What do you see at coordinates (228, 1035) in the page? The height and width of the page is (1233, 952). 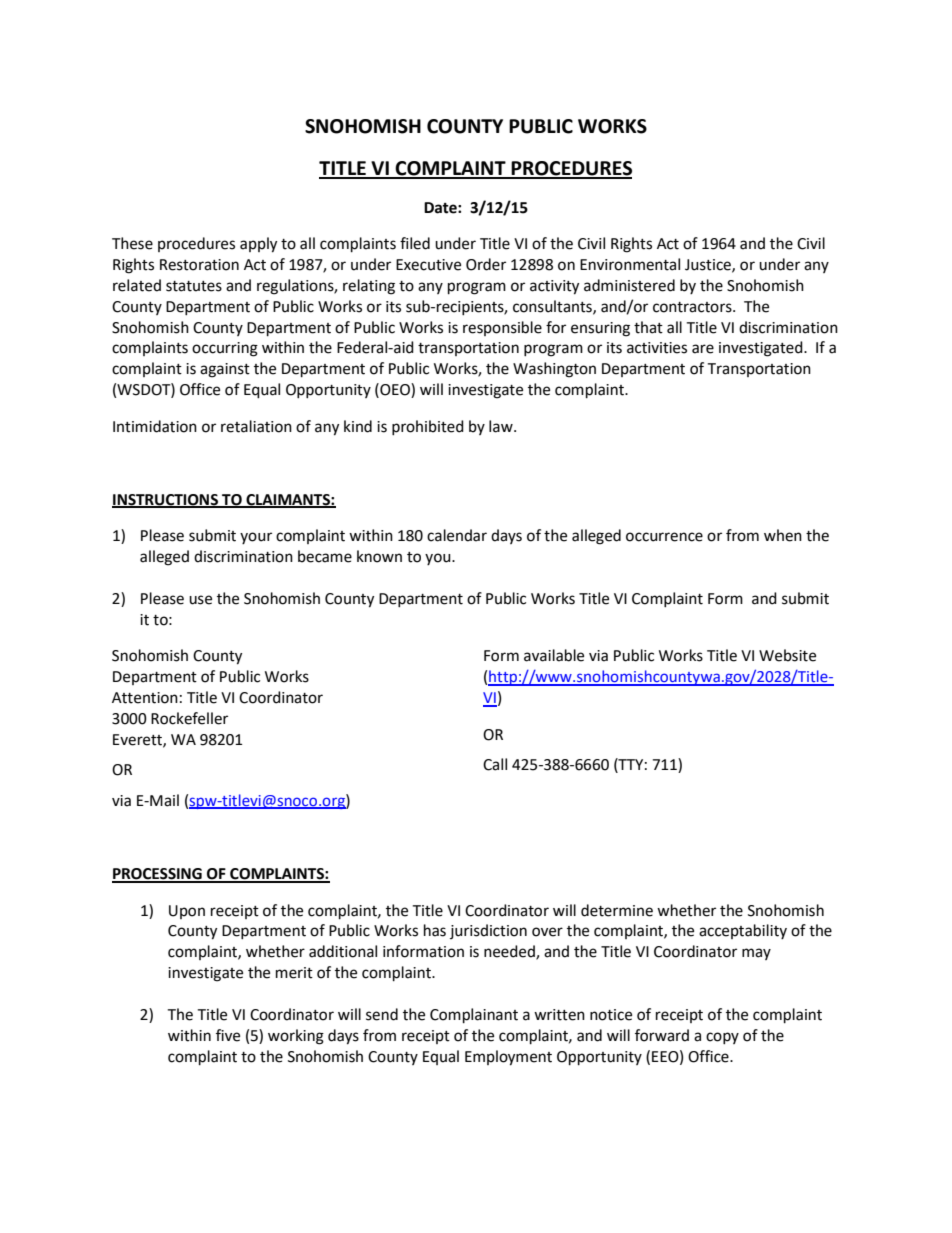 I see `five` at bounding box center [228, 1035].
